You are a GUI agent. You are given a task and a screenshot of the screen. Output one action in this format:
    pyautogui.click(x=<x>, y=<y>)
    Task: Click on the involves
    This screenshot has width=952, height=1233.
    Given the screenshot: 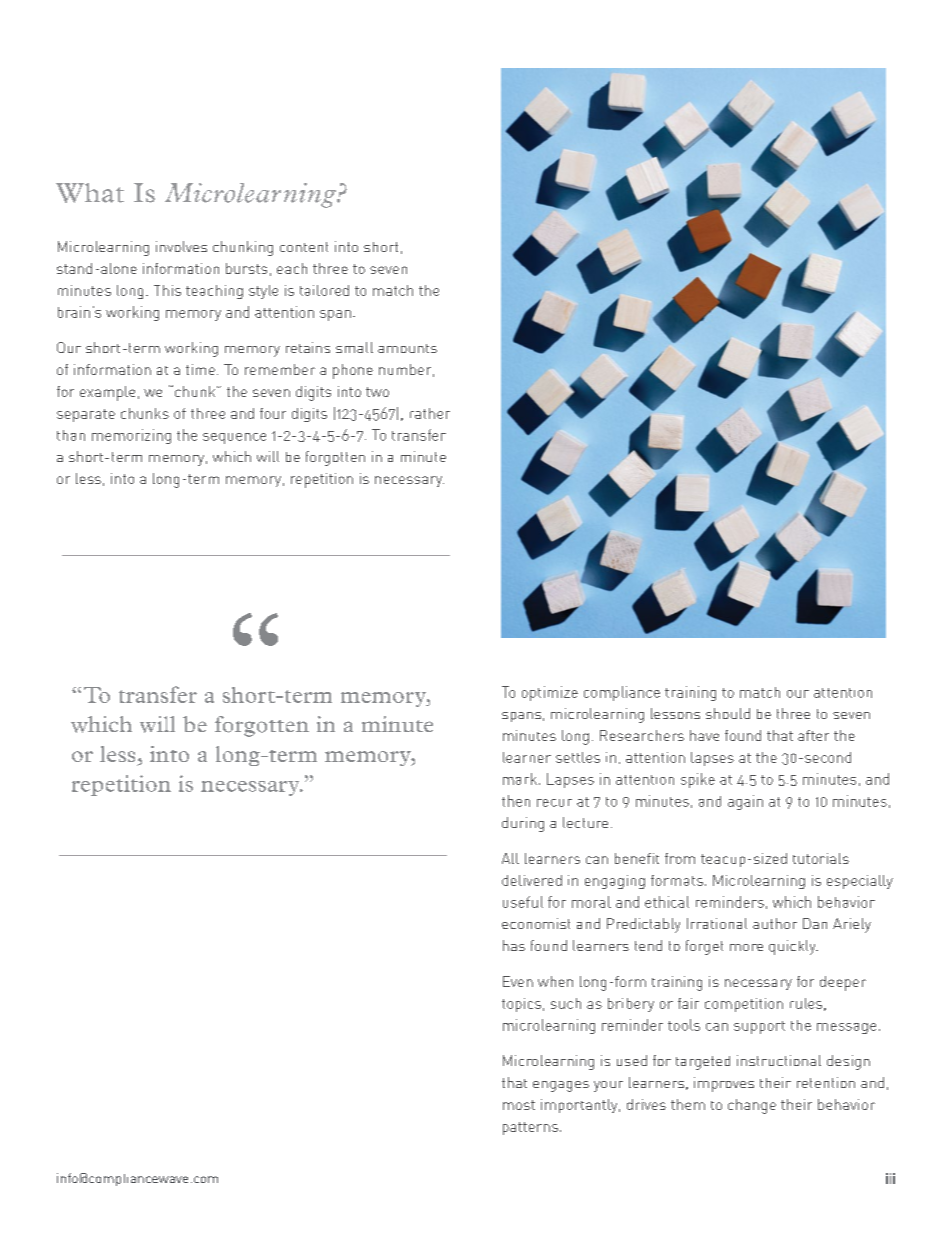 What is the action you would take?
    pyautogui.click(x=181, y=246)
